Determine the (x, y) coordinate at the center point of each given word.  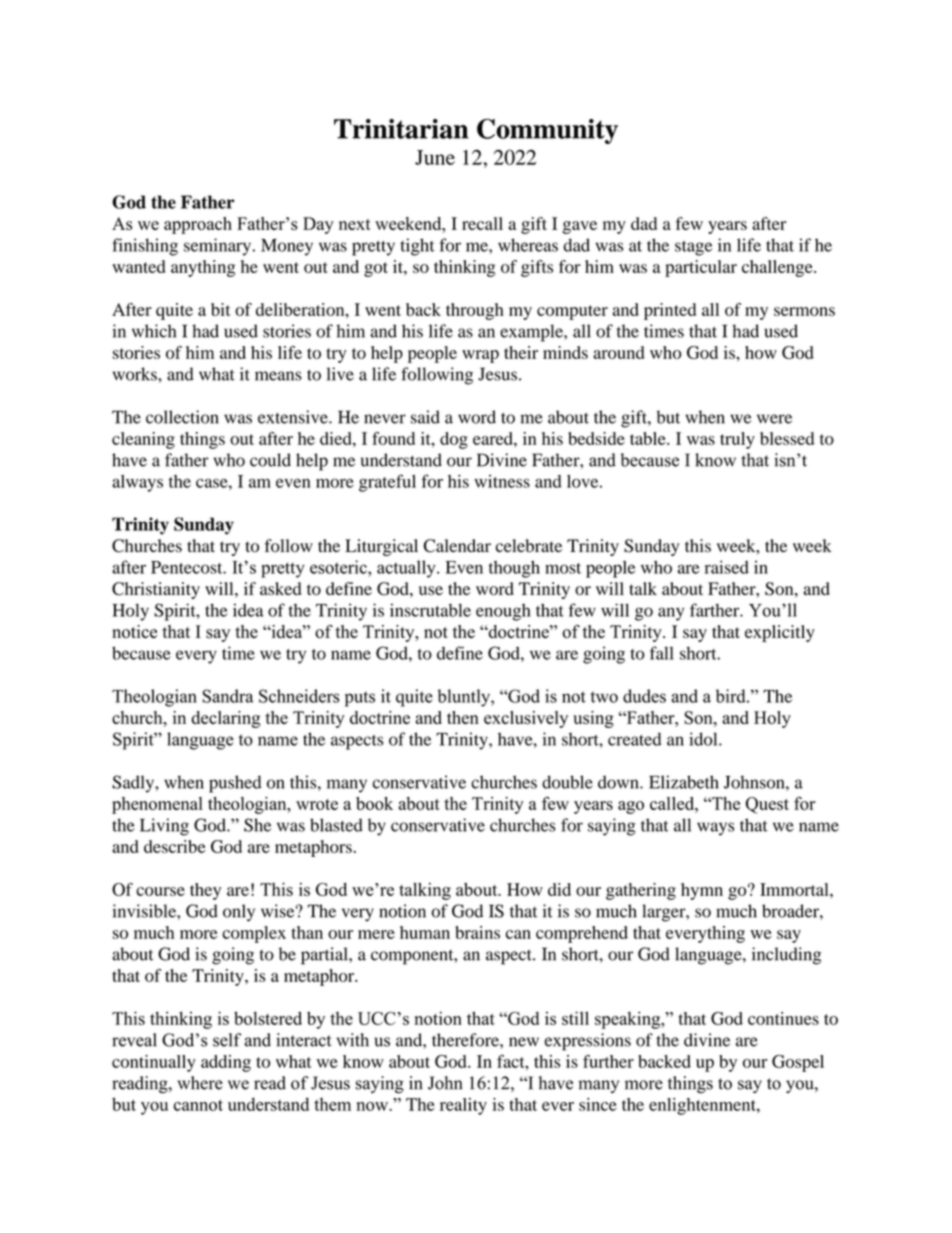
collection (182, 417)
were (774, 419)
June (435, 157)
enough (503, 612)
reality (463, 1106)
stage (693, 248)
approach (198, 225)
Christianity (156, 590)
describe (175, 846)
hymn (702, 891)
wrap (480, 356)
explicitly (780, 633)
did (559, 889)
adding (226, 1063)
